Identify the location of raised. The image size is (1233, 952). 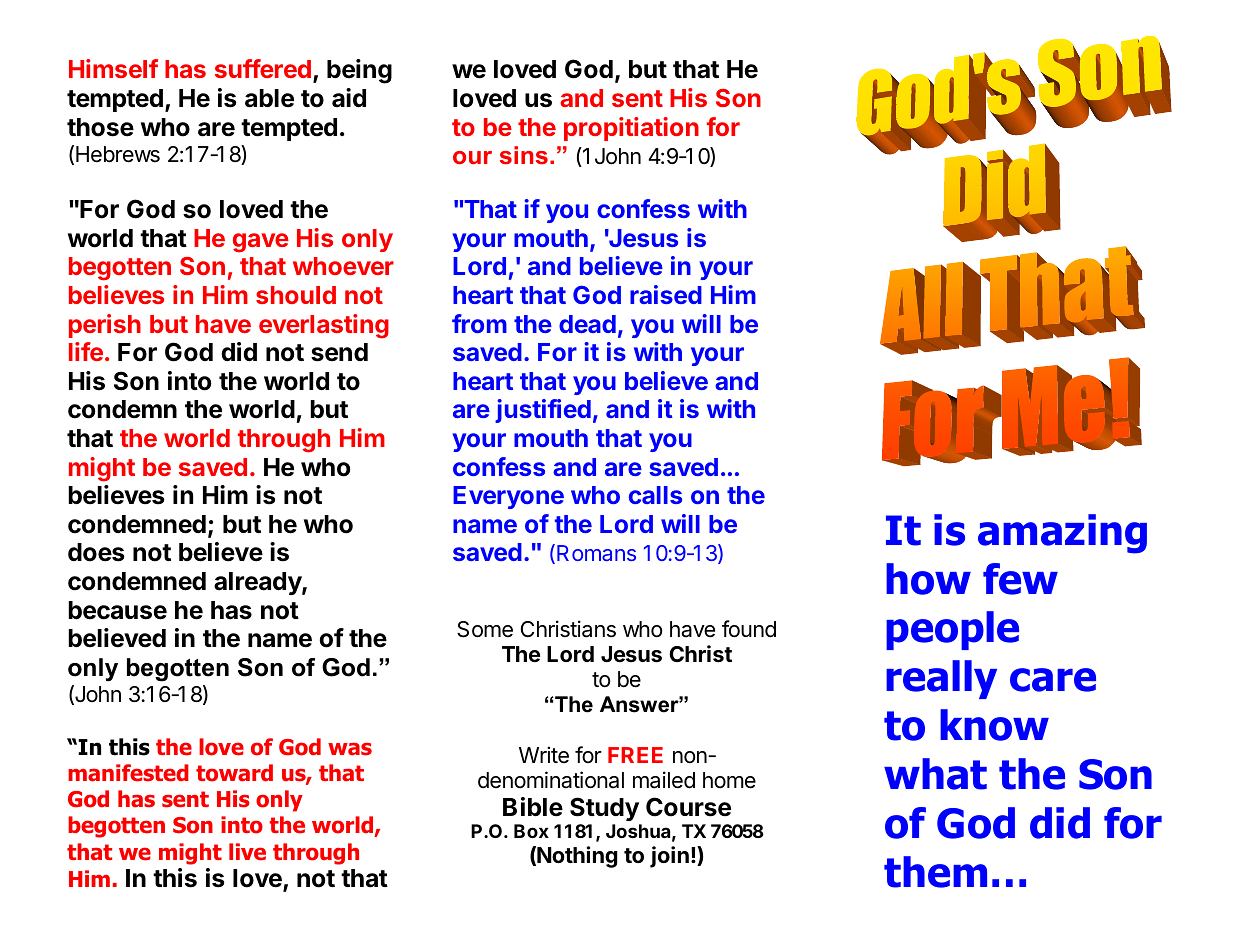
(666, 294).
